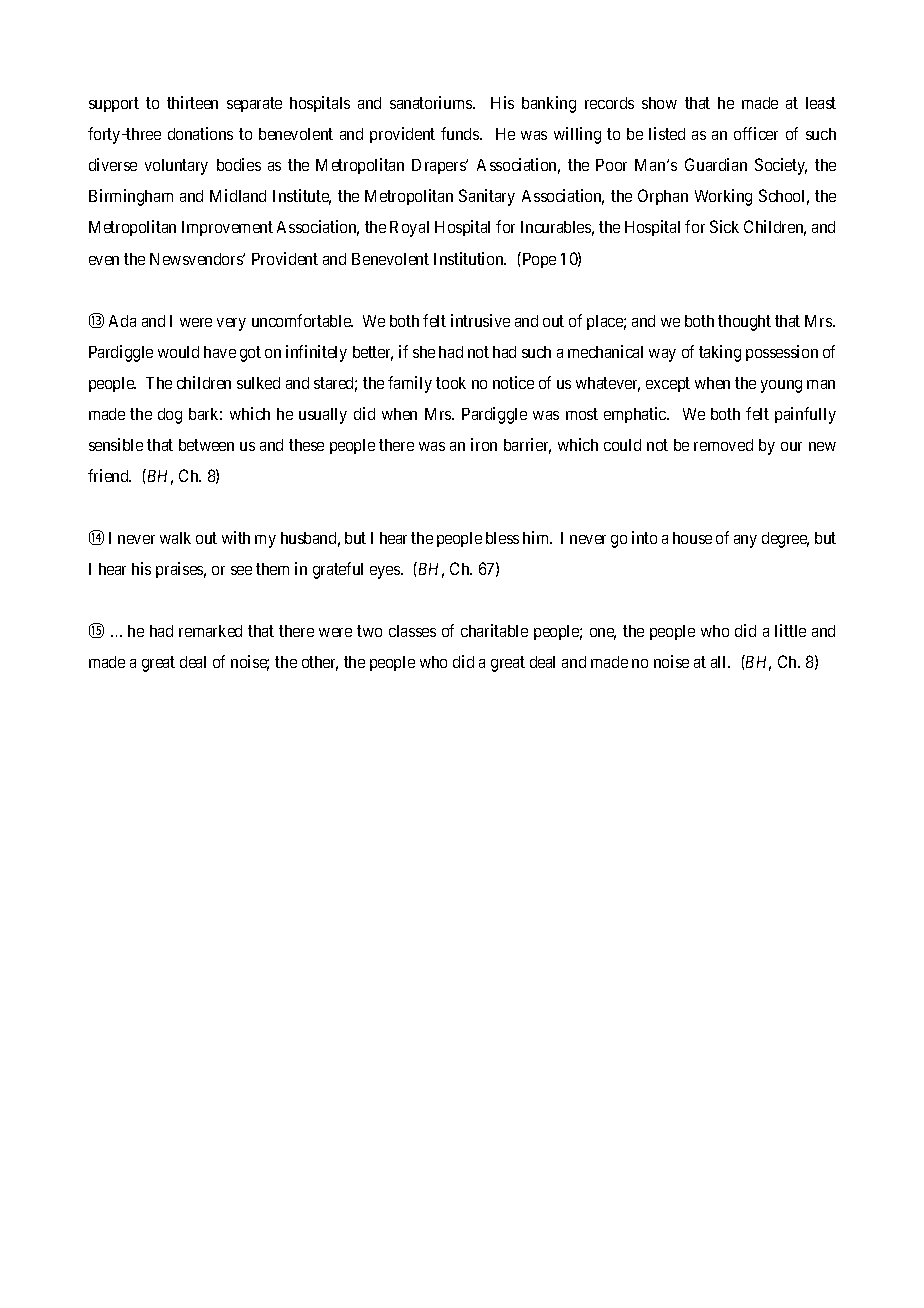 The width and height of the screenshot is (924, 1308). What do you see at coordinates (781, 386) in the screenshot?
I see `young` at bounding box center [781, 386].
